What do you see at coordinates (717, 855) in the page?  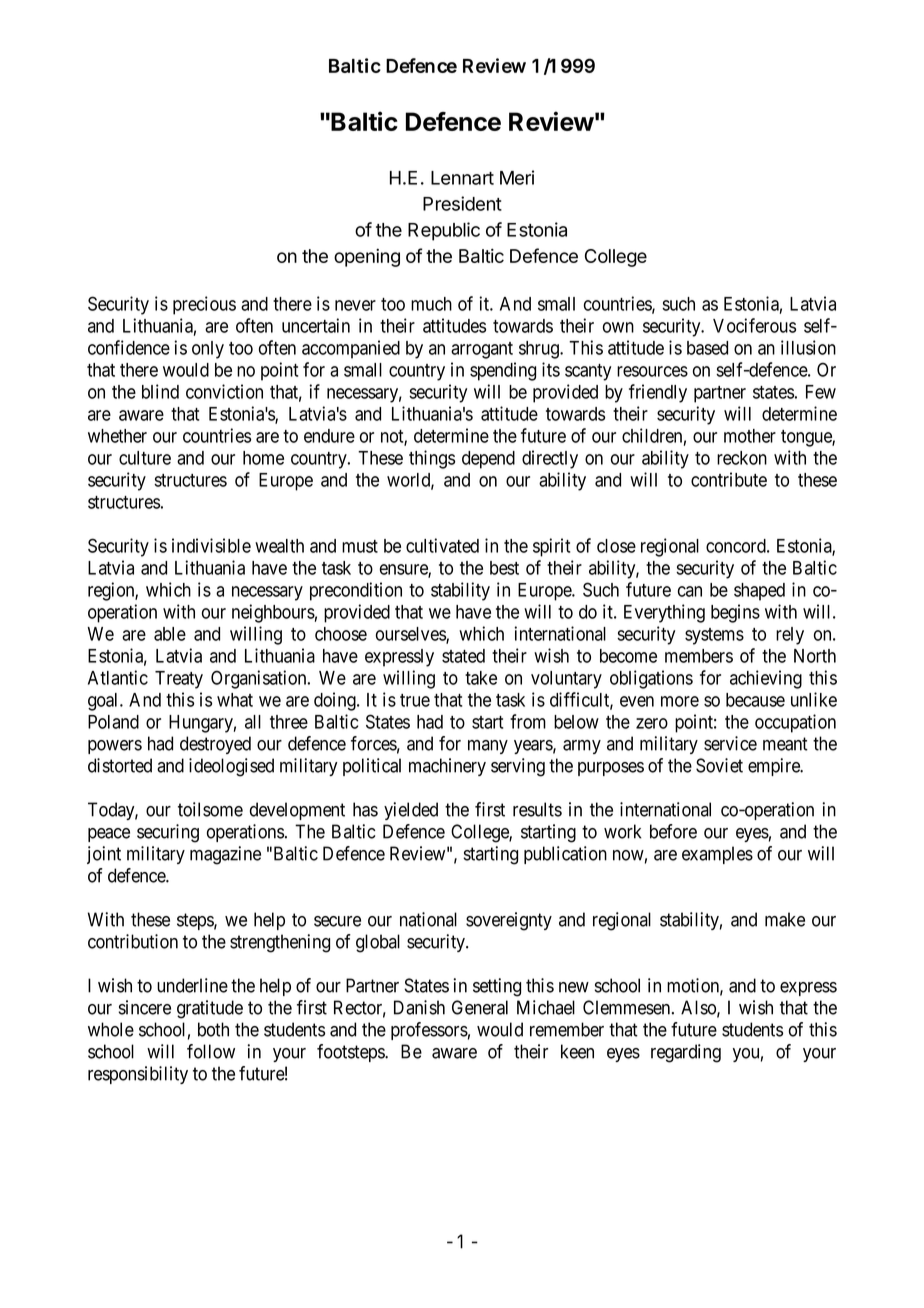 I see `examples` at bounding box center [717, 855].
